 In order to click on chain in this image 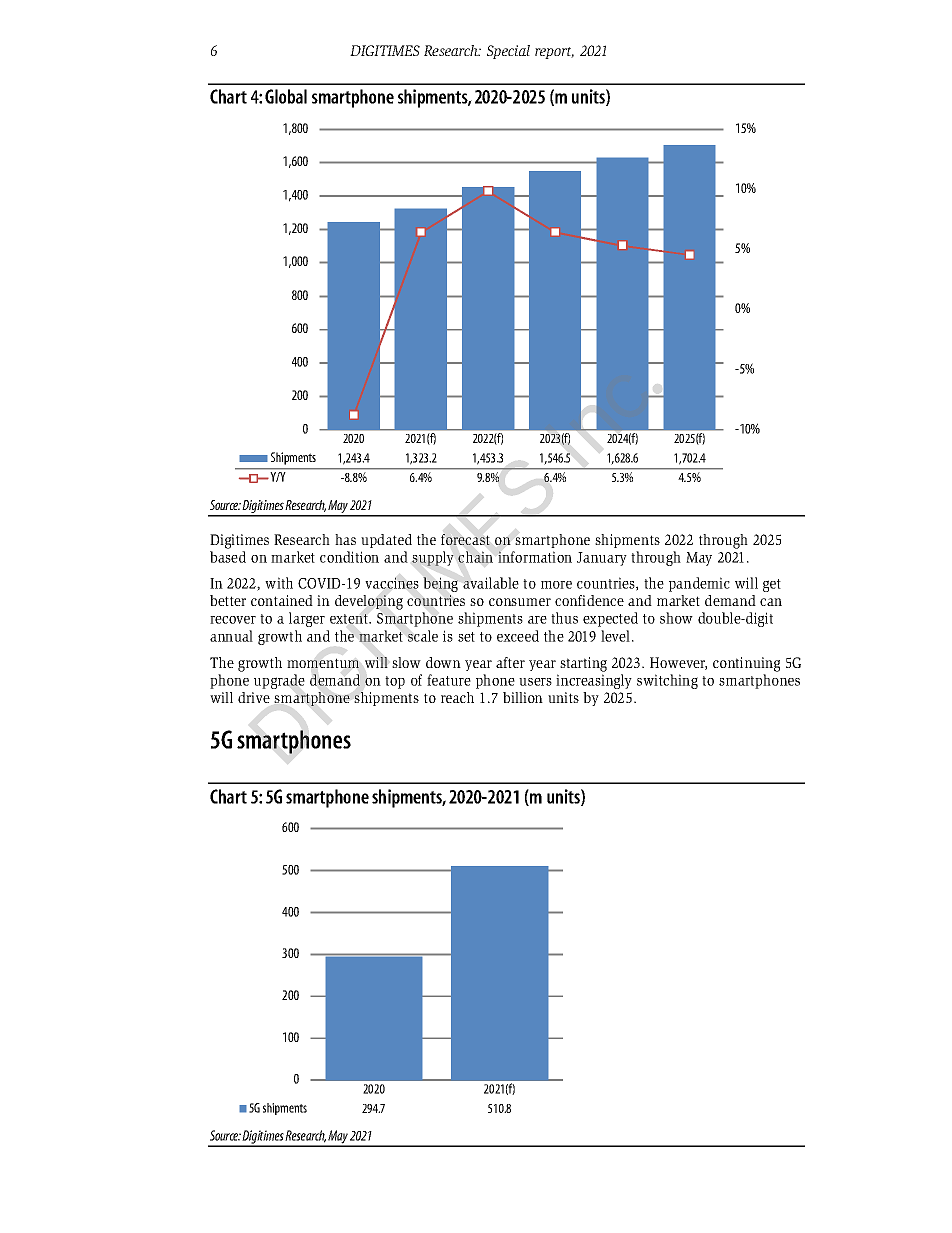, I will do `click(475, 557)`.
